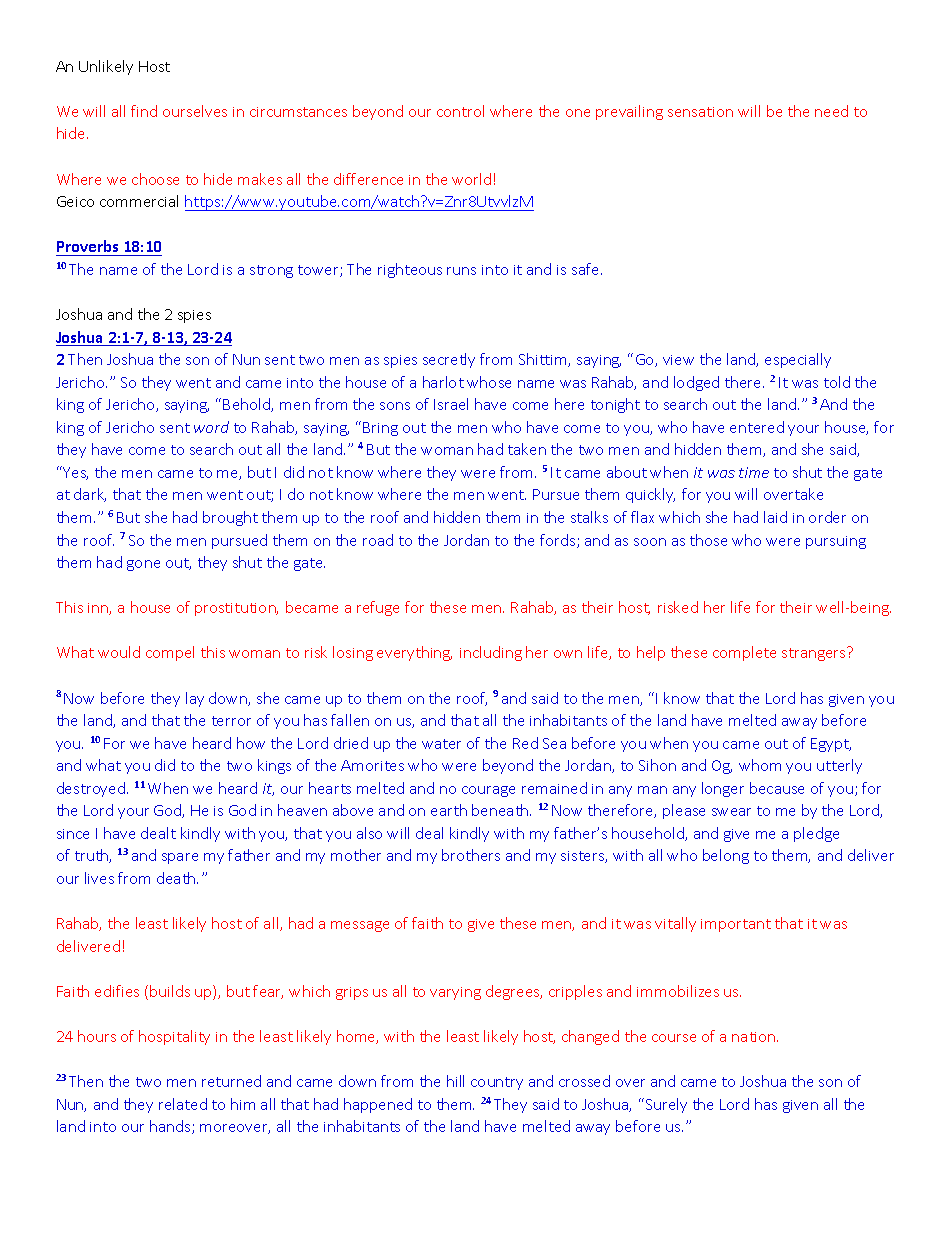 The width and height of the screenshot is (952, 1233). I want to click on sensation, so click(700, 112).
